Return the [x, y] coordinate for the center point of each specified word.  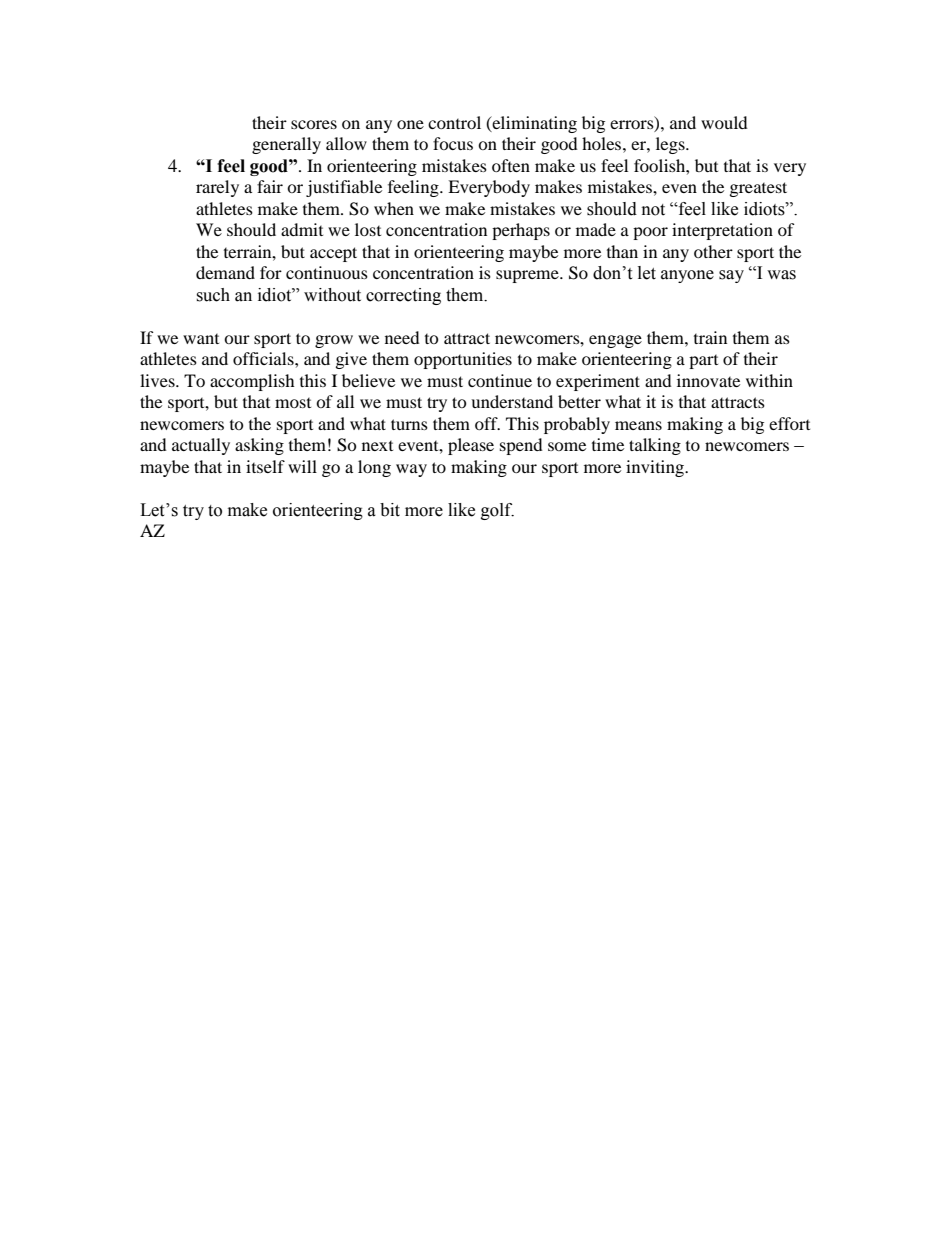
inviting [656, 468]
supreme [528, 276]
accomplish [252, 382]
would [724, 122]
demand [225, 272]
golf [497, 511]
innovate [708, 380]
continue [500, 380]
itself [265, 466]
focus [453, 143]
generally [286, 145]
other [713, 251]
